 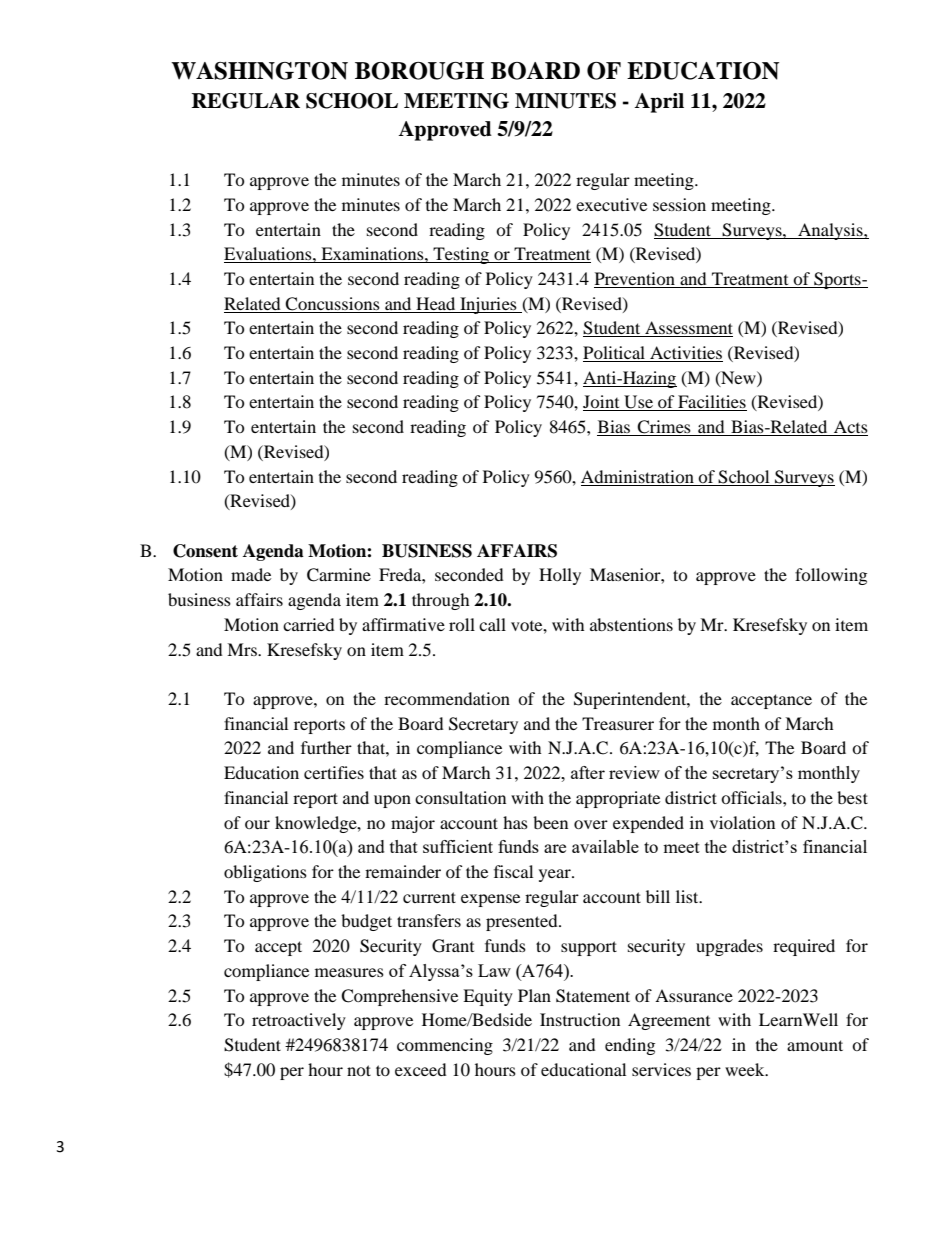 I want to click on Injuries, so click(x=488, y=305).
